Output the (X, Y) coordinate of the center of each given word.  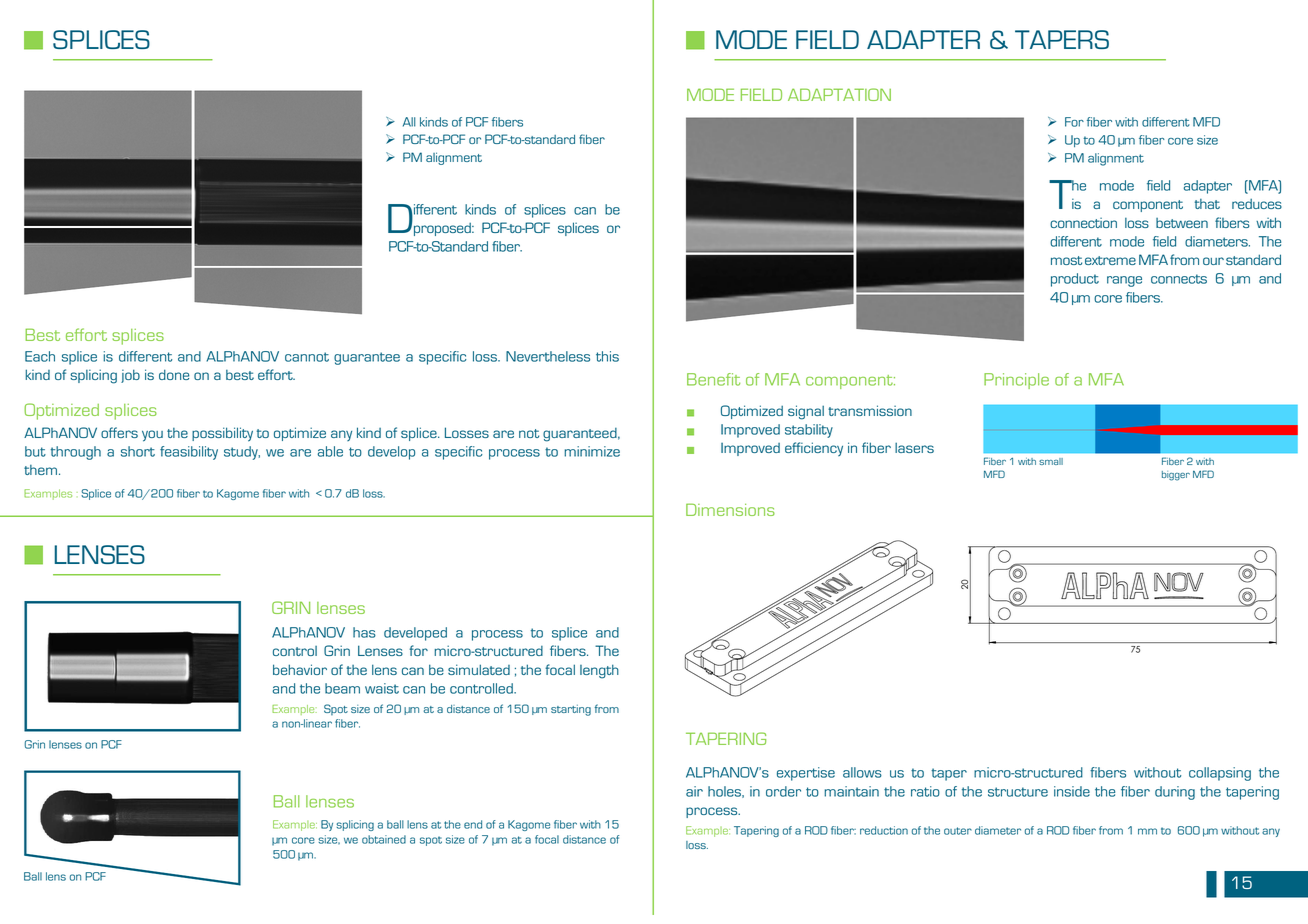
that (1207, 204)
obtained (384, 839)
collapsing (1220, 774)
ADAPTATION (839, 94)
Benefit (713, 379)
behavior (300, 669)
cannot (307, 357)
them (40, 470)
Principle (1016, 381)
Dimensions (730, 509)
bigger (1176, 476)
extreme (1110, 260)
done (174, 374)
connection (1083, 222)
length (599, 671)
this (607, 356)
